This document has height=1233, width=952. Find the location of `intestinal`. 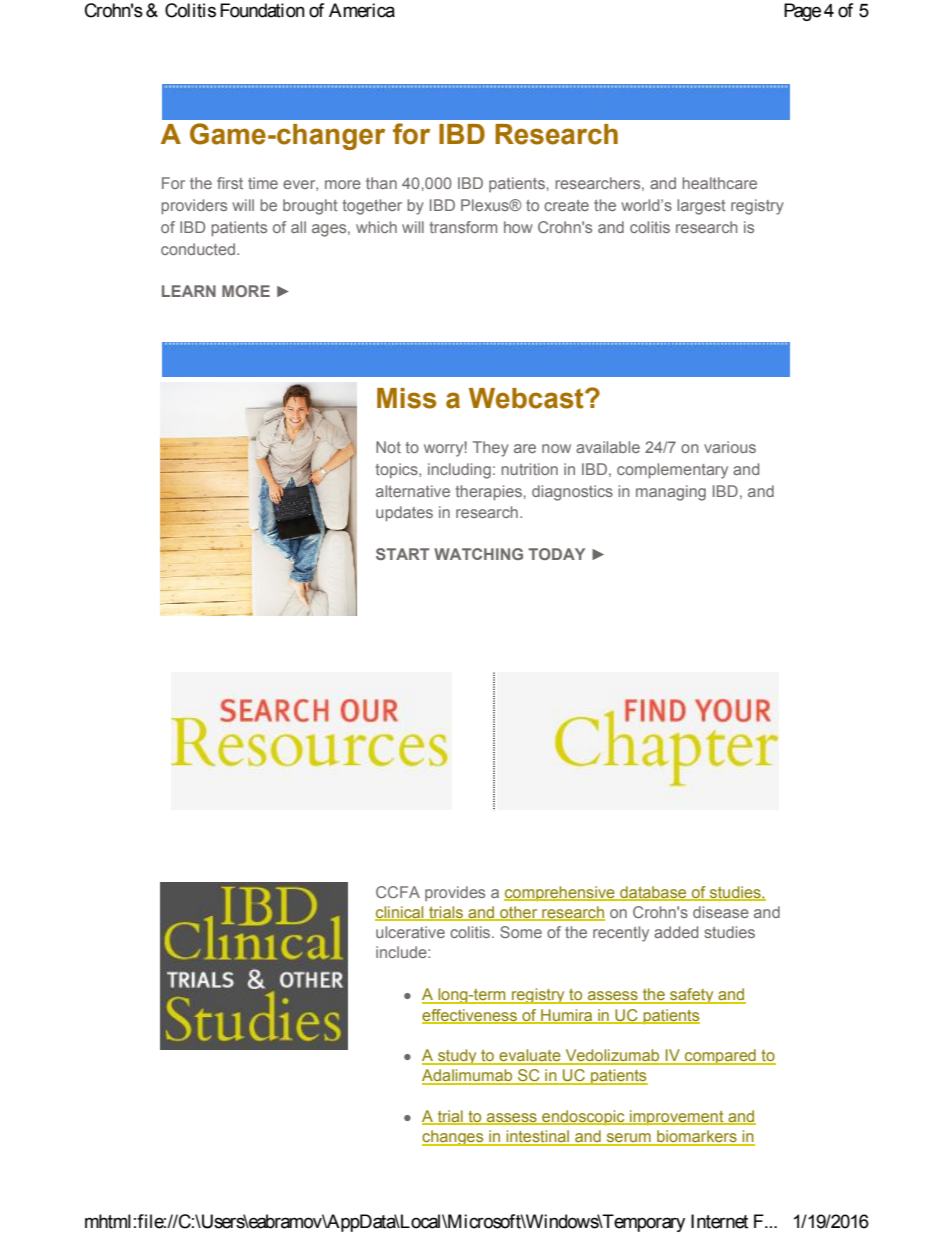

intestinal is located at coordinates (538, 1137).
